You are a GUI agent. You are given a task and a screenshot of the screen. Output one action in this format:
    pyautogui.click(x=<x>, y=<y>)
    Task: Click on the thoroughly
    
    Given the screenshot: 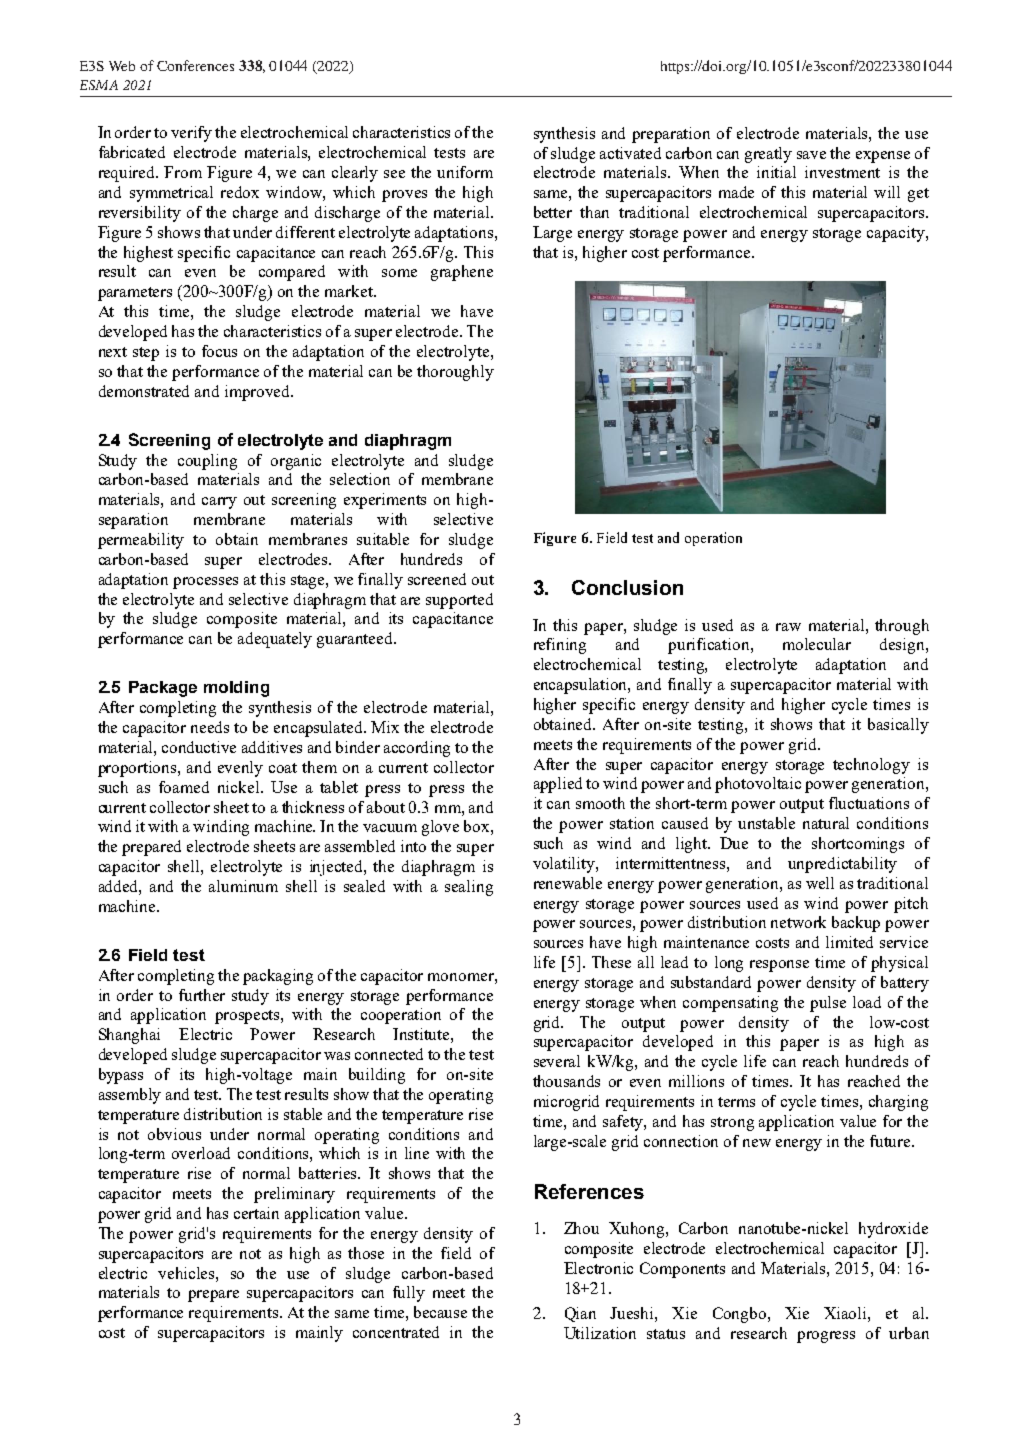 What is the action you would take?
    pyautogui.click(x=455, y=373)
